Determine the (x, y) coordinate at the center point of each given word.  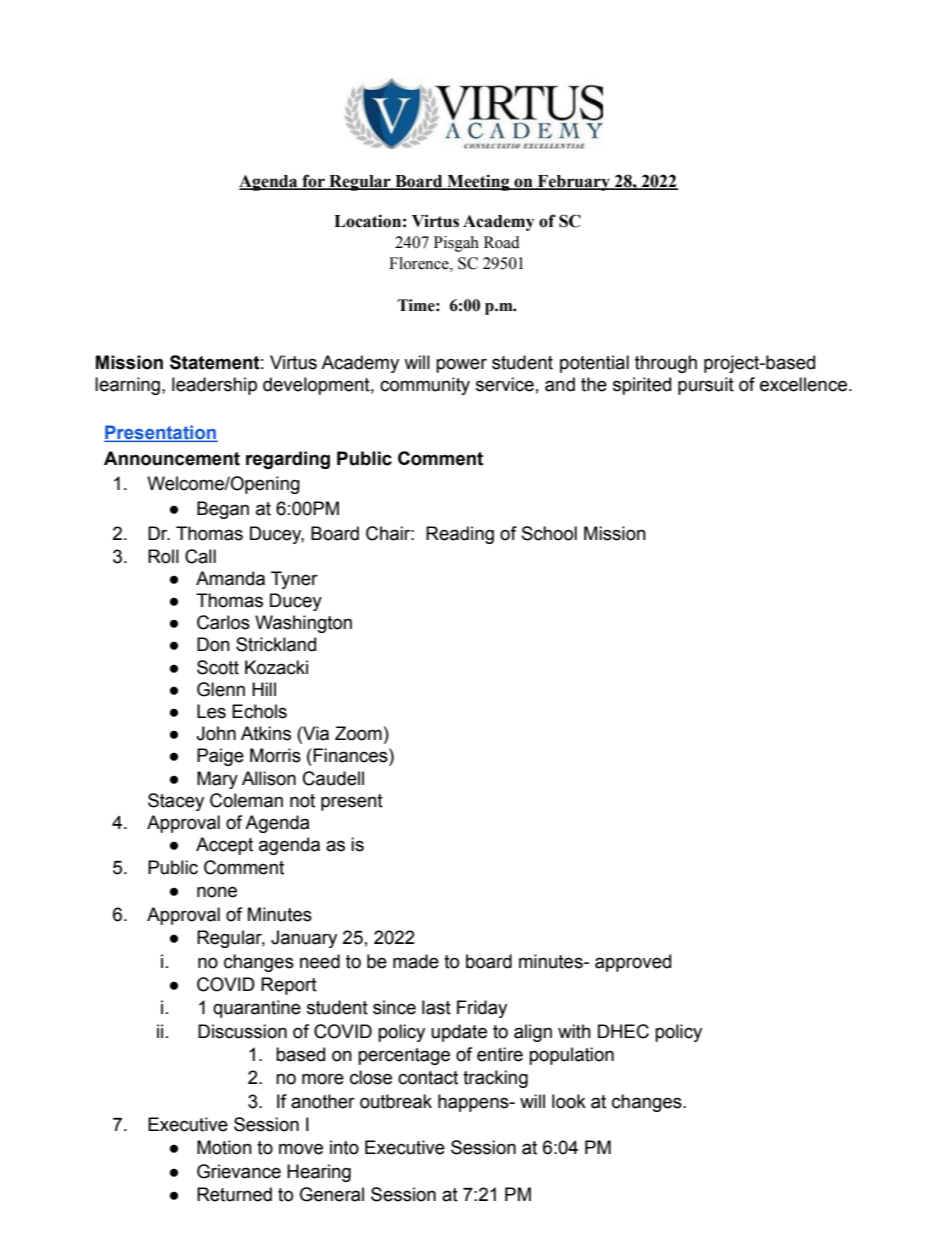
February (574, 183)
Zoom (358, 733)
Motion (224, 1147)
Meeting (478, 182)
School (549, 533)
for (313, 182)
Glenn (221, 689)
